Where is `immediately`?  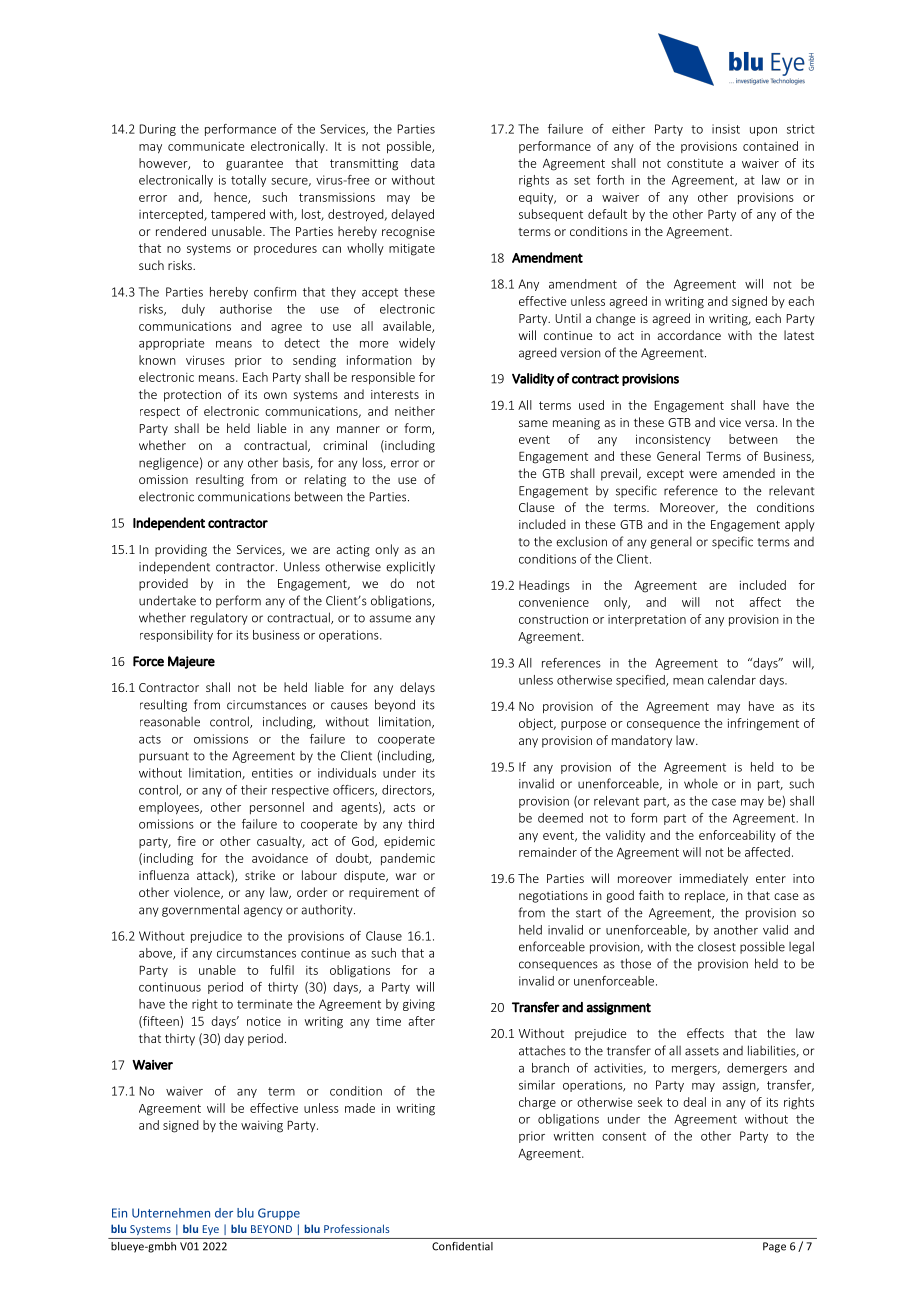 immediately is located at coordinates (714, 879).
